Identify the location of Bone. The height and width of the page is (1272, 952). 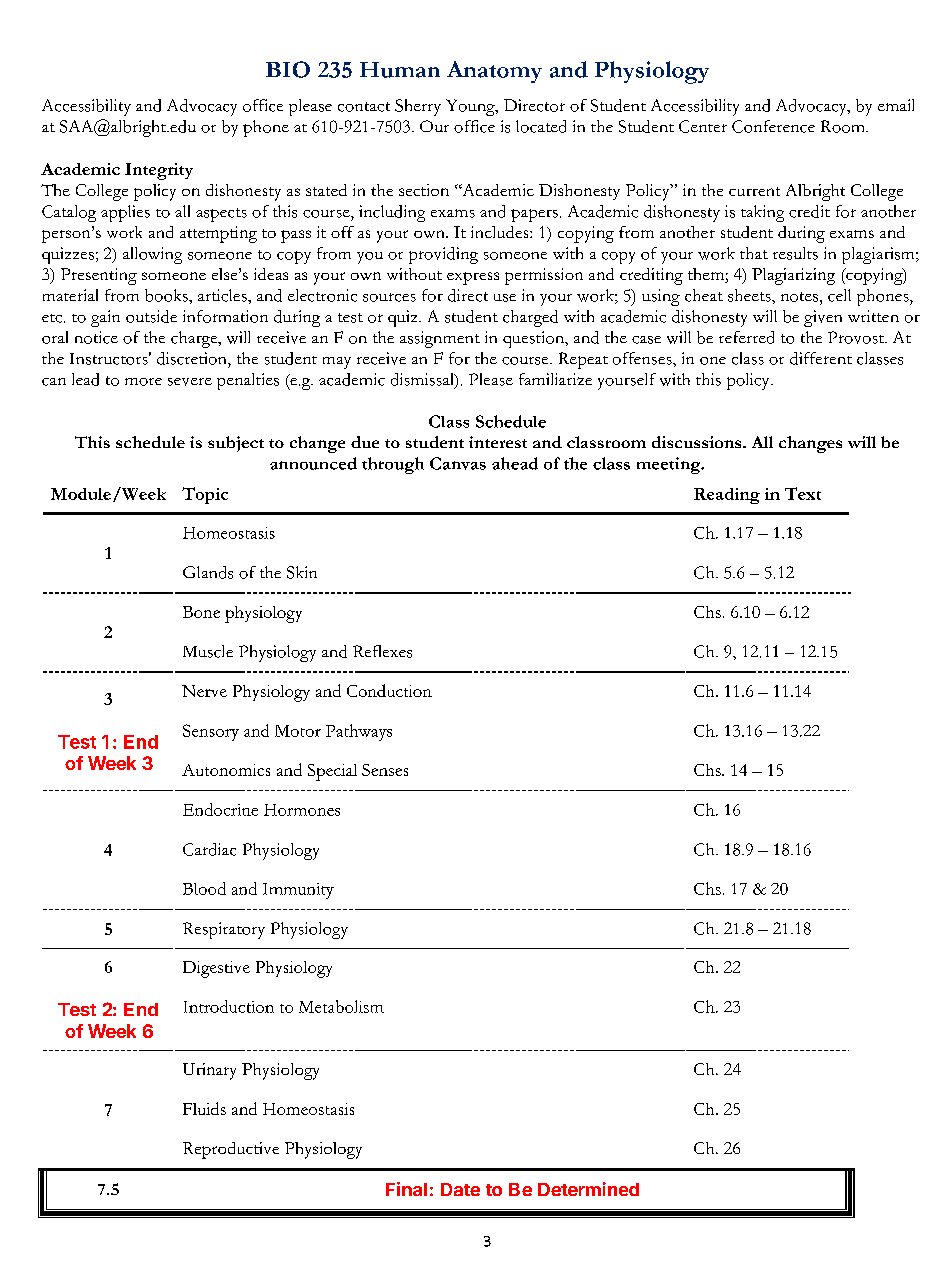
(201, 612).
